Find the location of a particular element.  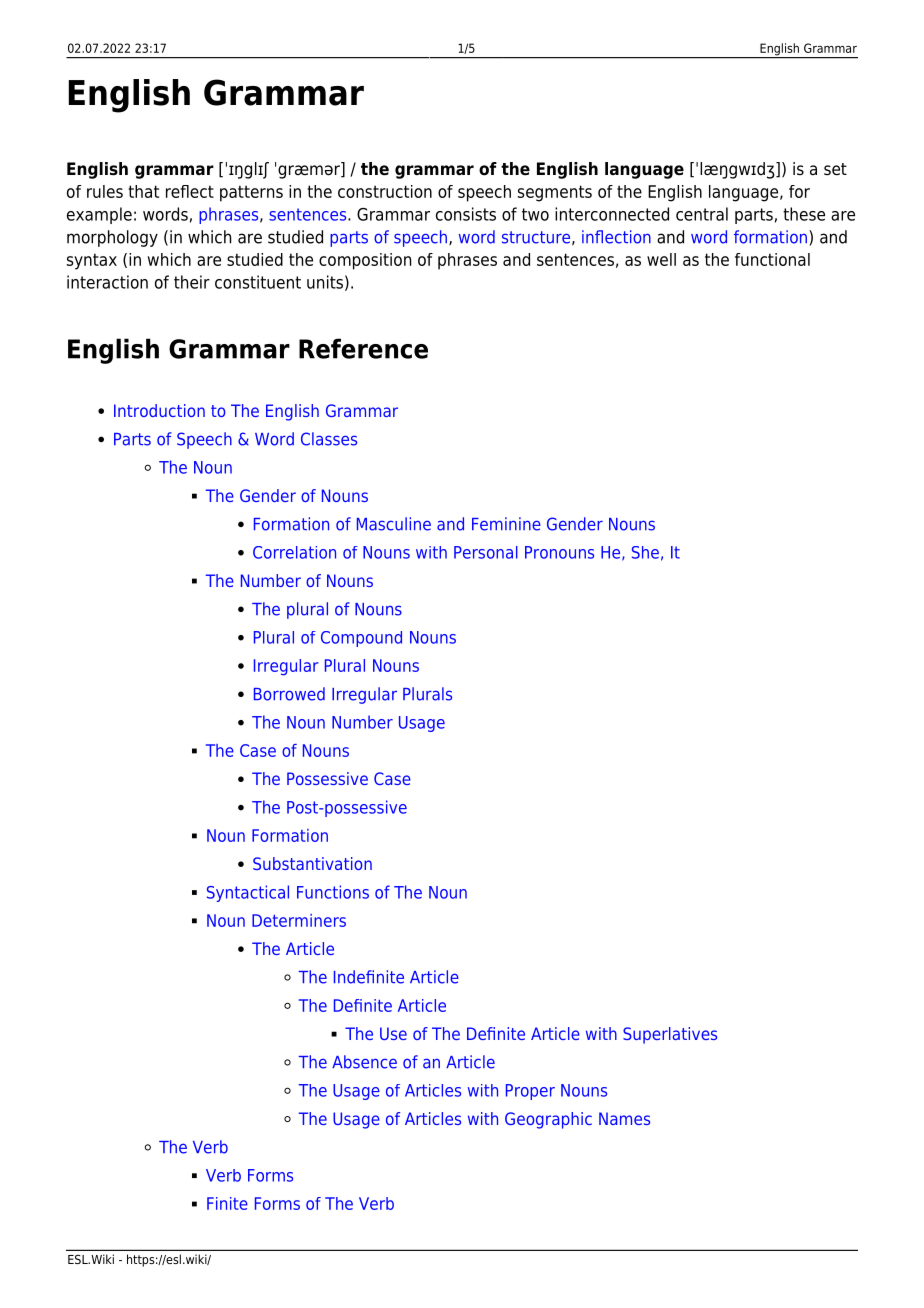

Syntactical is located at coordinates (248, 893).
